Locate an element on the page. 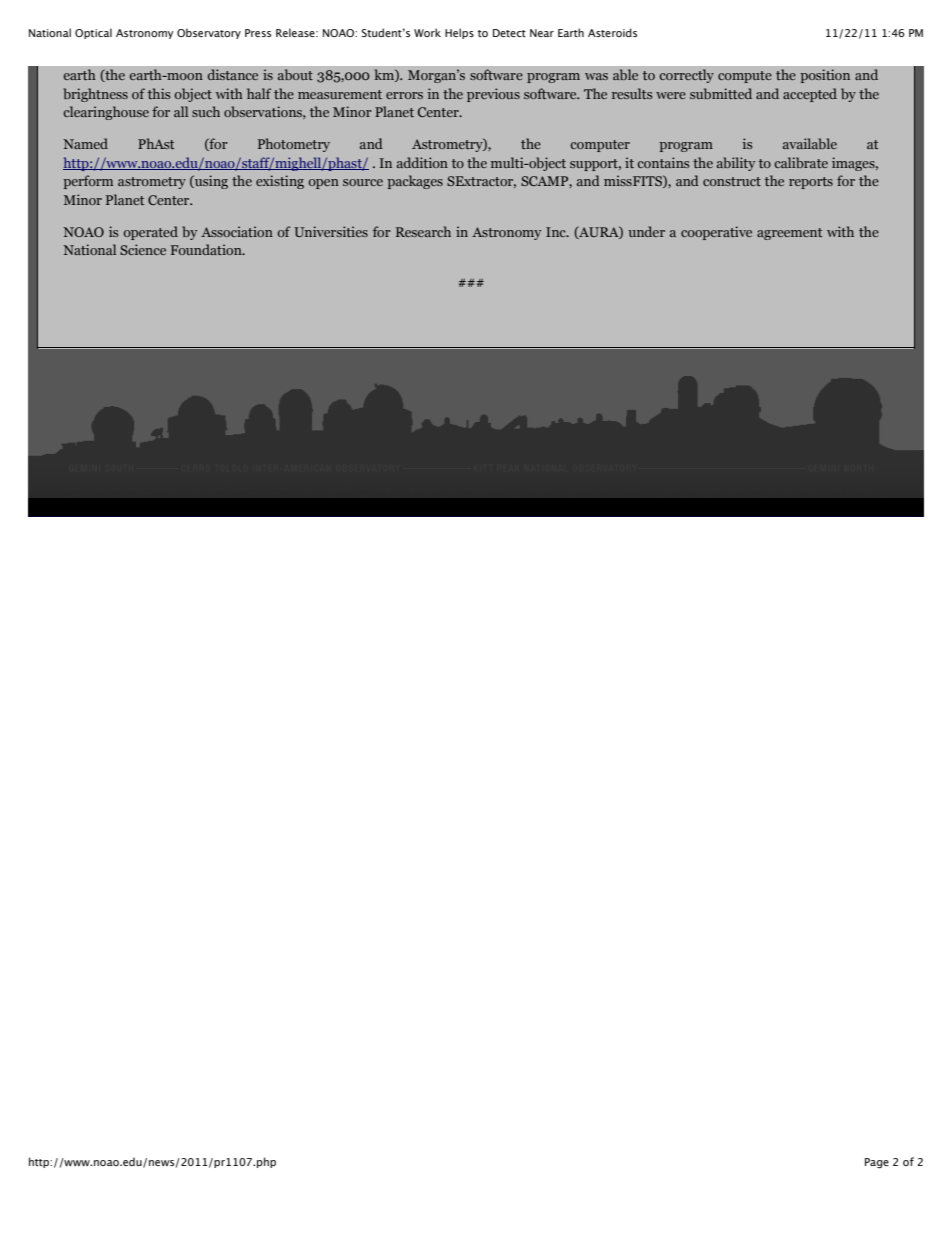  cooperative is located at coordinates (716, 233).
